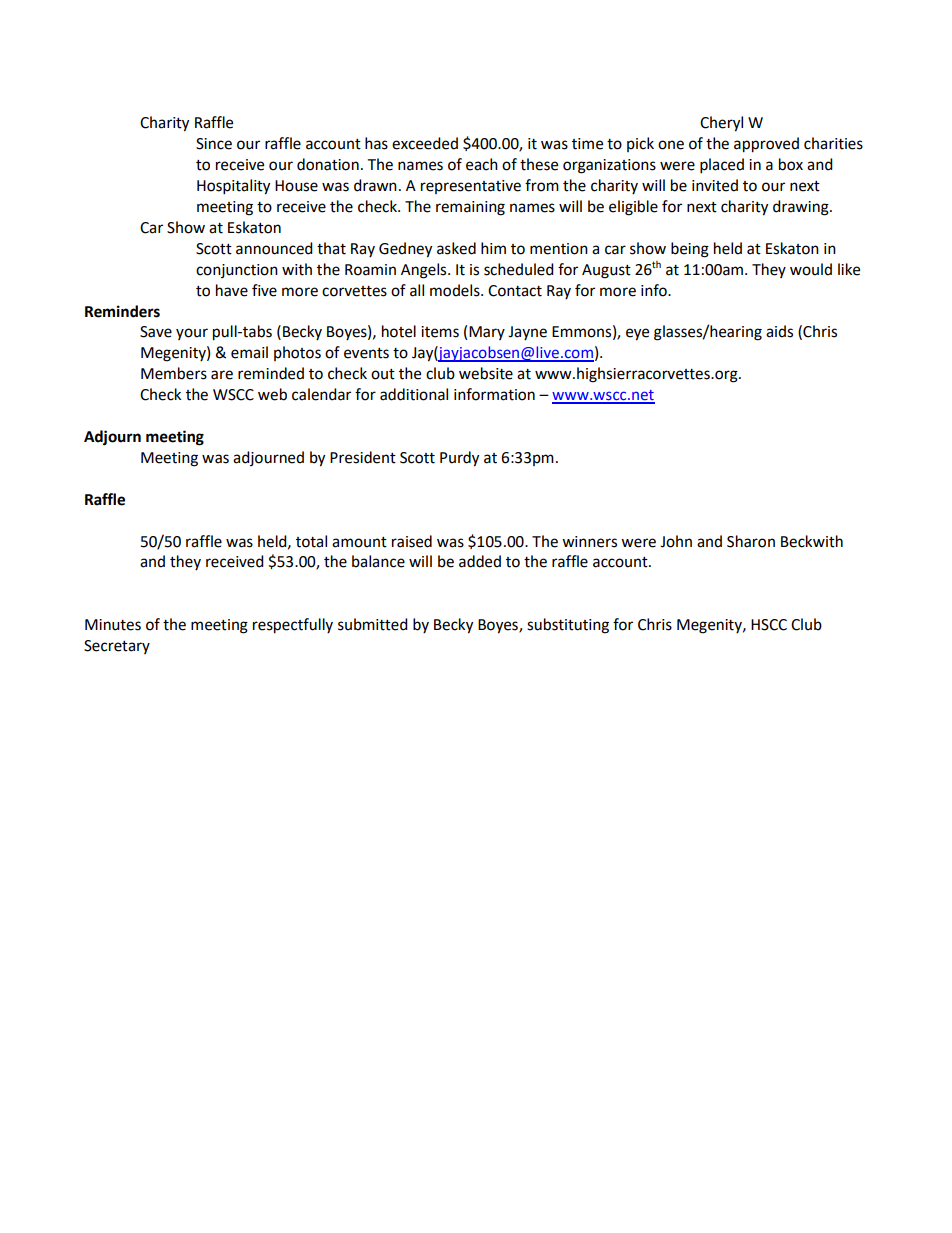 This image has width=952, height=1233. Describe the element at coordinates (412, 541) in the image. I see `raised` at that location.
